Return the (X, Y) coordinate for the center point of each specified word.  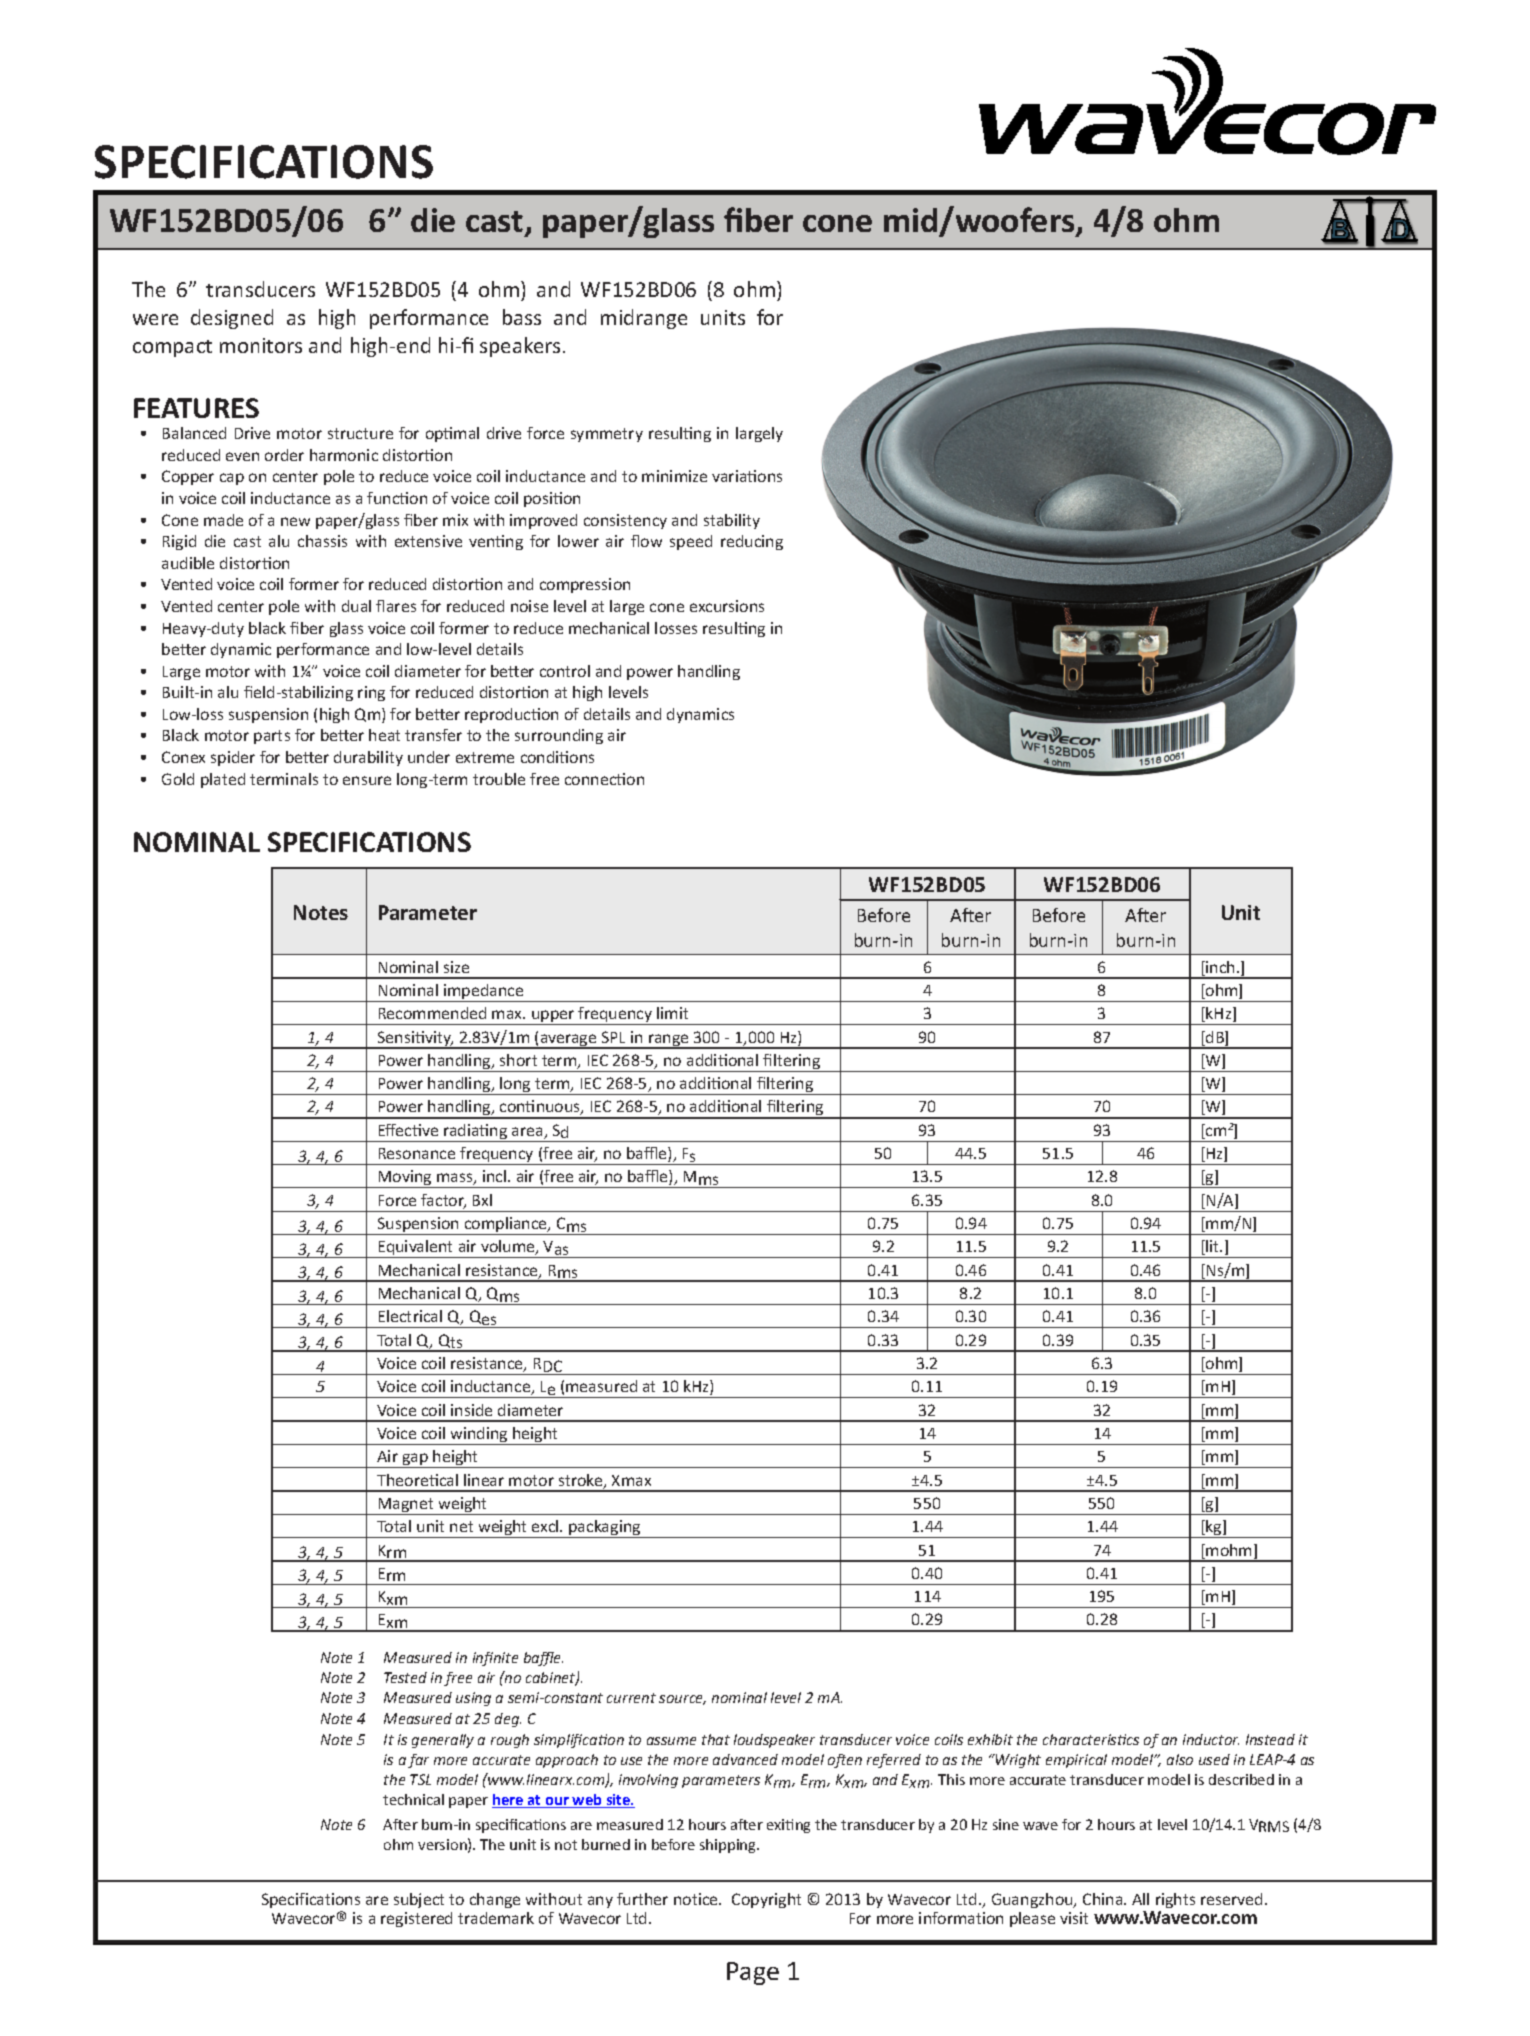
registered (416, 1919)
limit (672, 1013)
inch (1219, 968)
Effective (408, 1130)
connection (604, 779)
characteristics (1091, 1739)
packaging (605, 1529)
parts (272, 737)
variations (747, 476)
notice (697, 1899)
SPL (613, 1037)
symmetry (607, 435)
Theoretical (417, 1480)
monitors (261, 345)
